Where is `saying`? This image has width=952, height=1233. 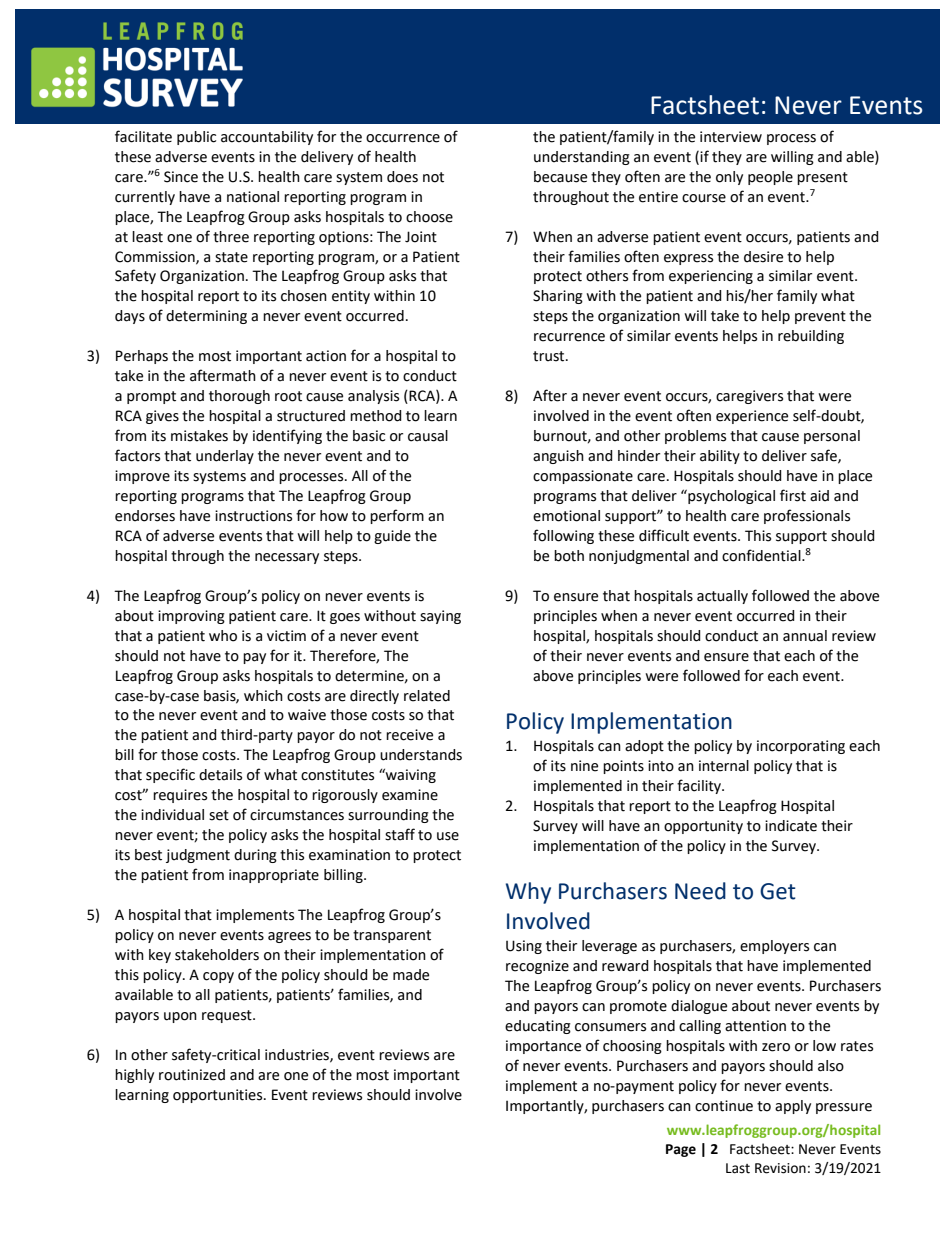
saying is located at coordinates (440, 617).
